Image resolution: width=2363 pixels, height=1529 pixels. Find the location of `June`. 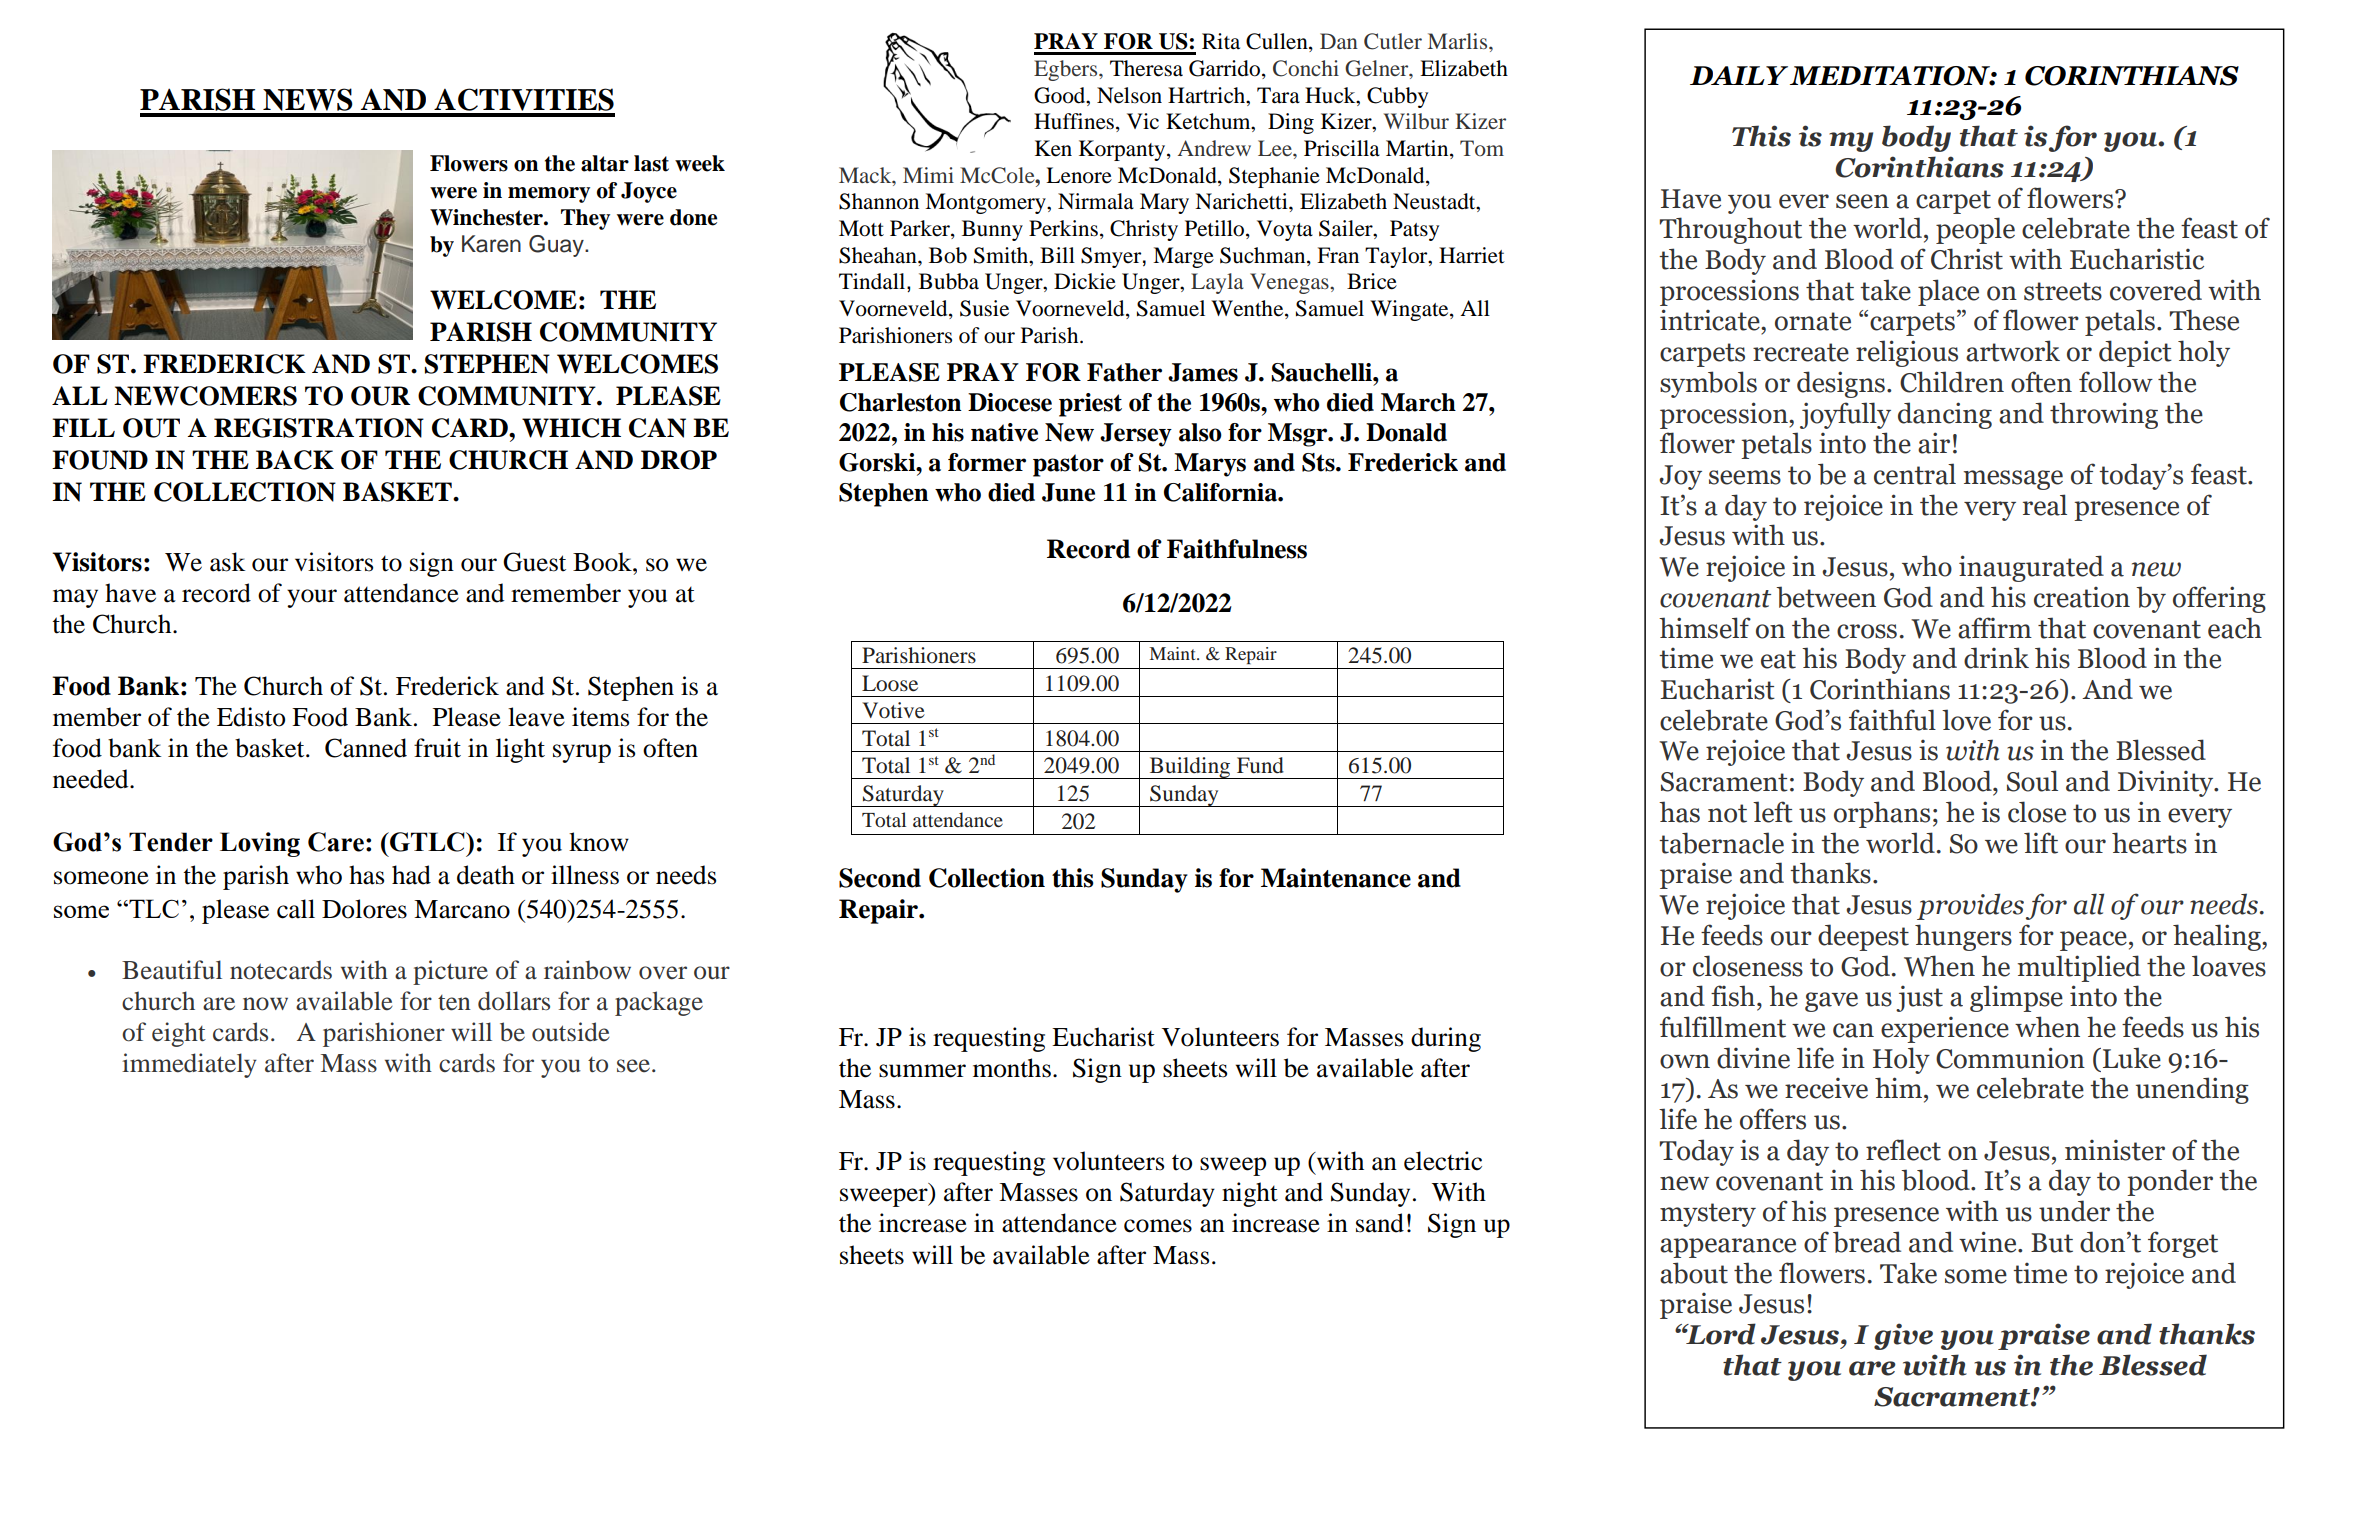

June is located at coordinates (1068, 492).
